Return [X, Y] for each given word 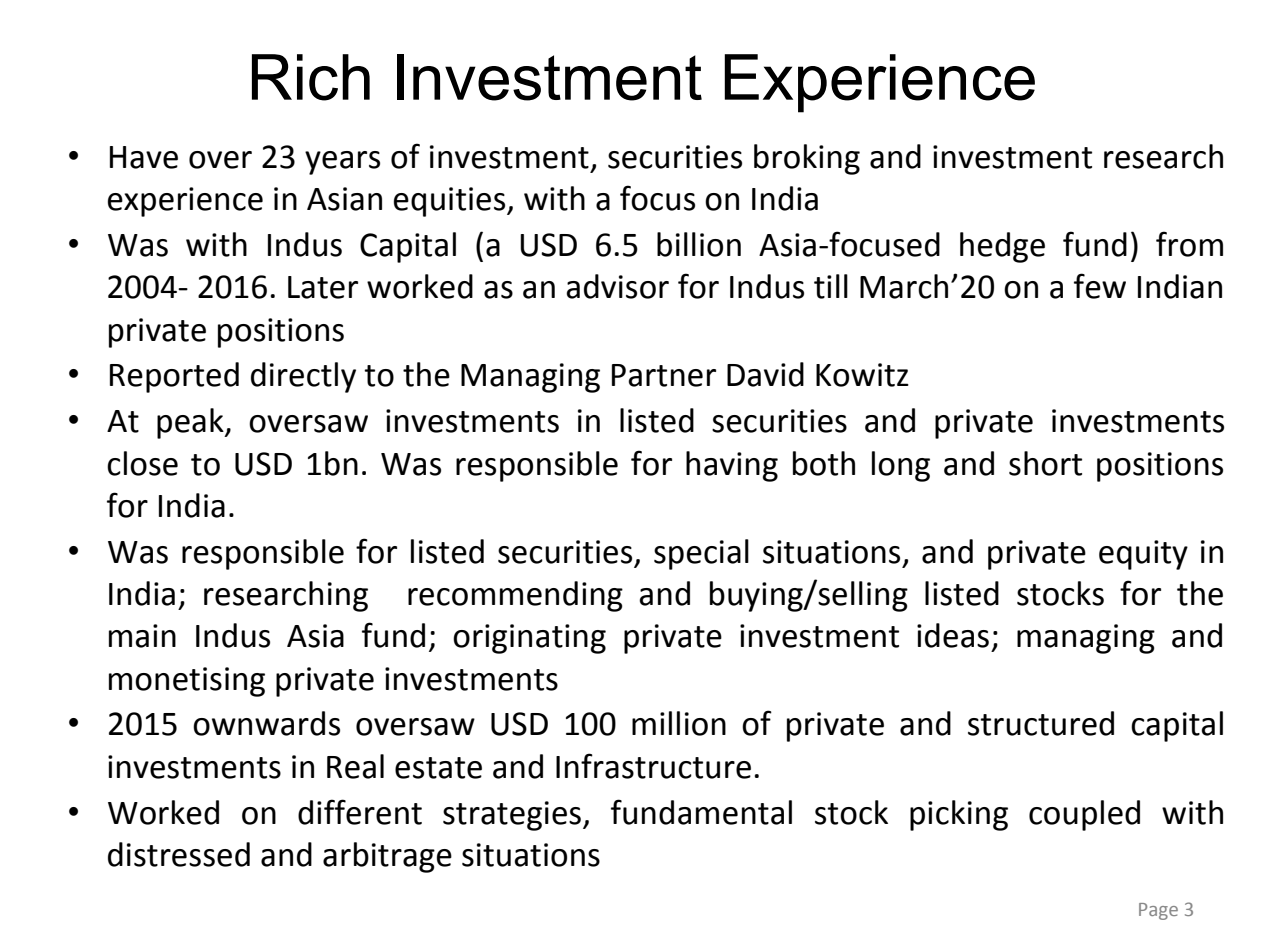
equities [451, 202]
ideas [953, 635]
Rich [311, 77]
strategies [512, 816]
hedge [1002, 247]
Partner [664, 375]
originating [529, 639]
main [142, 636]
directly [303, 377]
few [1100, 286]
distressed [179, 854]
